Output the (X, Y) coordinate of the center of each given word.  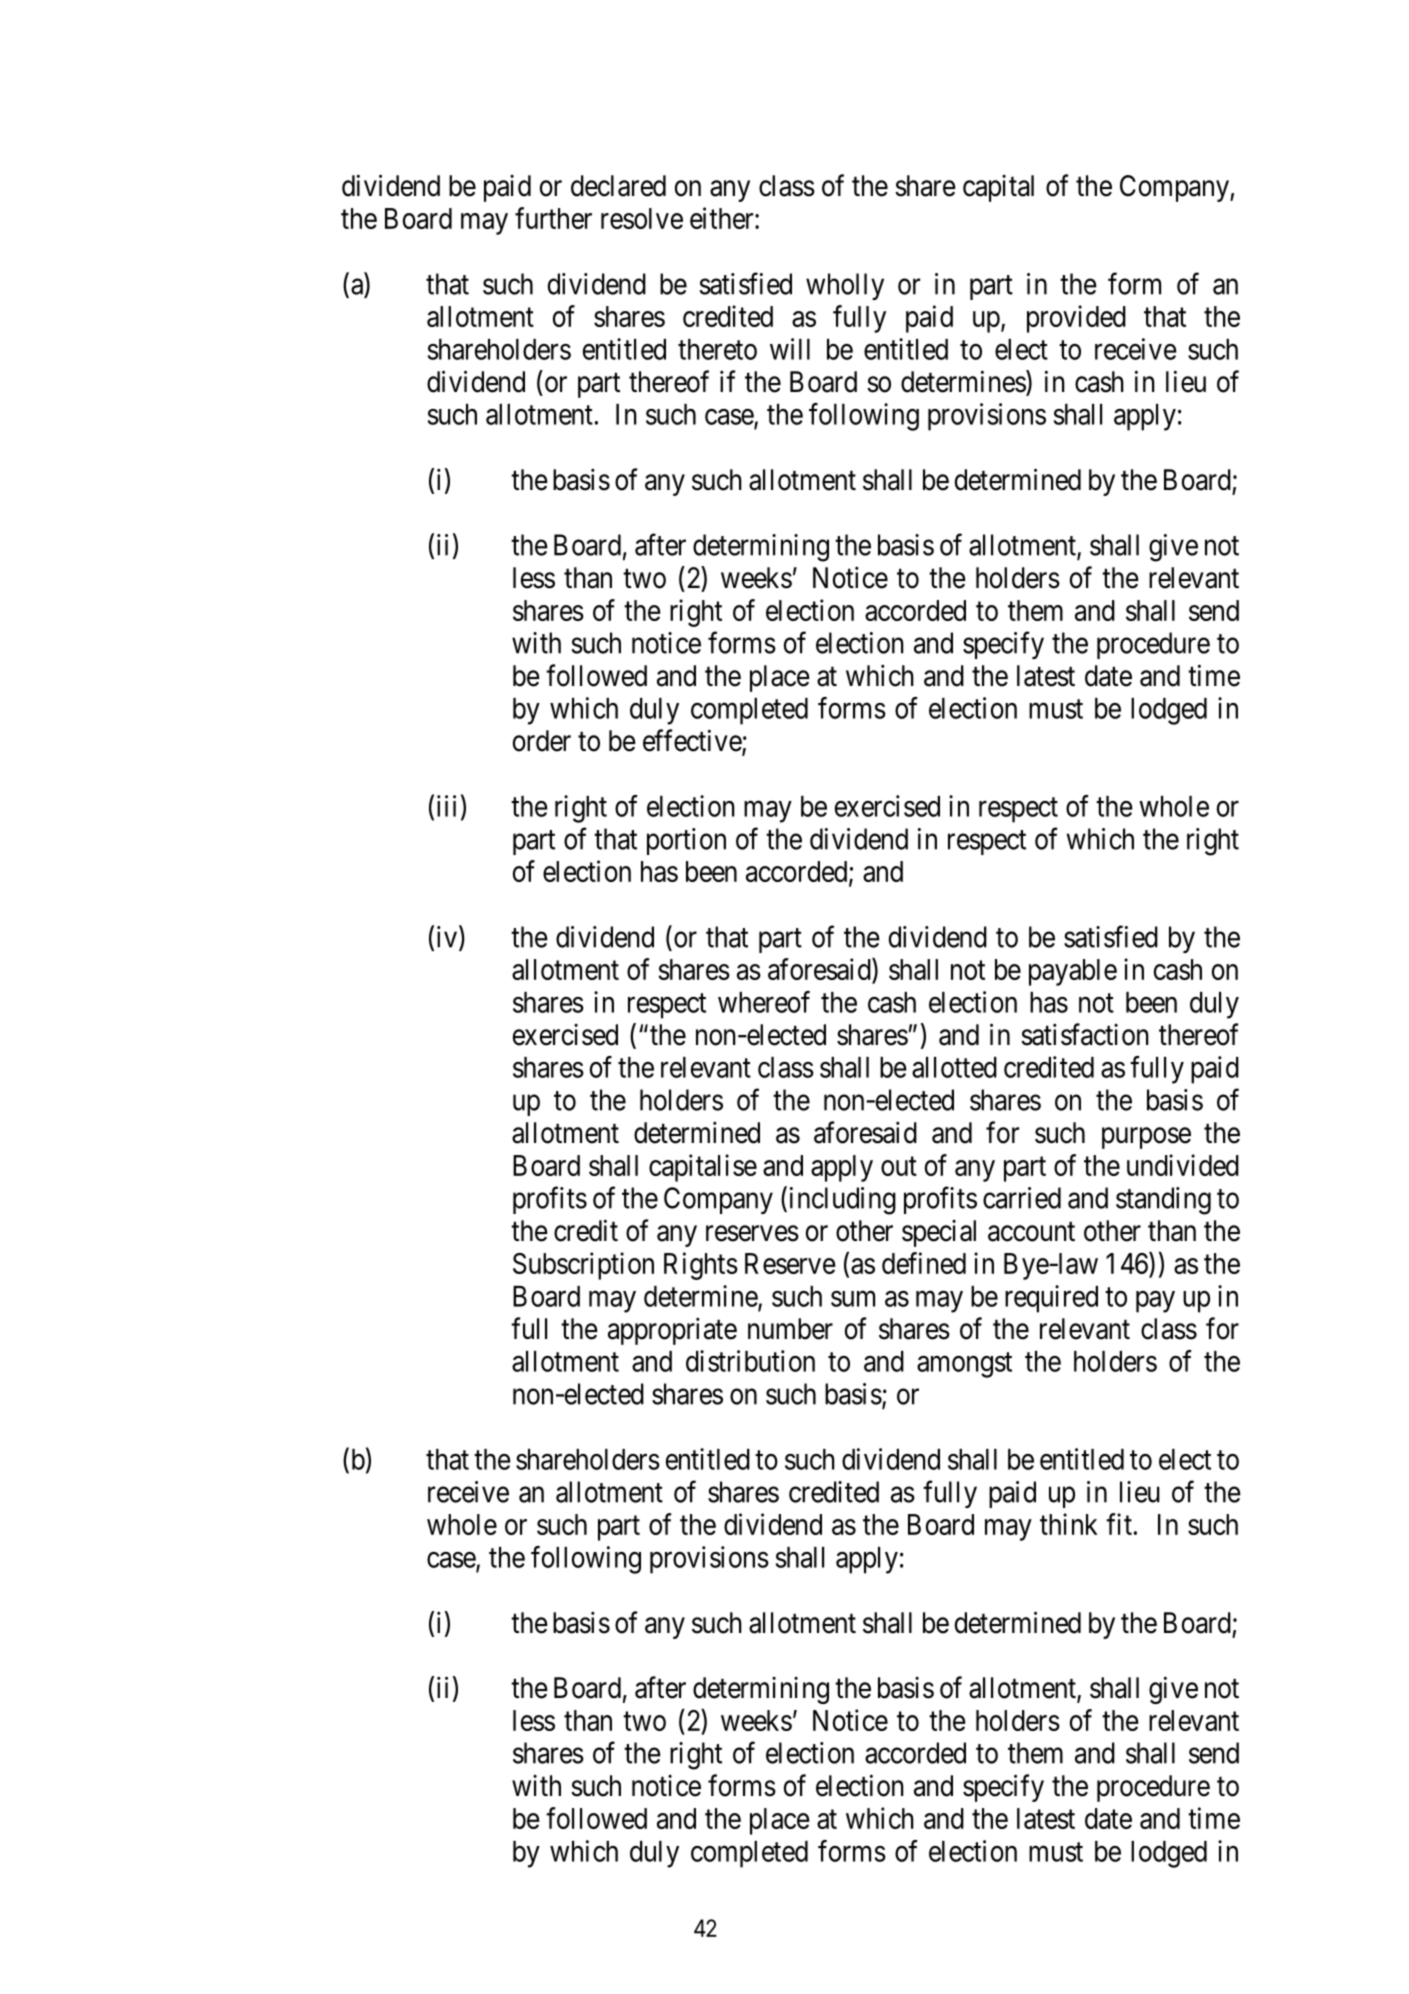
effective (693, 741)
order (542, 741)
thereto (717, 349)
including (841, 1200)
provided (1076, 319)
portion (686, 841)
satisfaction (1085, 1034)
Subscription (583, 1266)
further (553, 218)
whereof (764, 1002)
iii (446, 806)
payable (1073, 972)
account (1031, 1232)
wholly (845, 286)
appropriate (672, 1331)
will (790, 349)
